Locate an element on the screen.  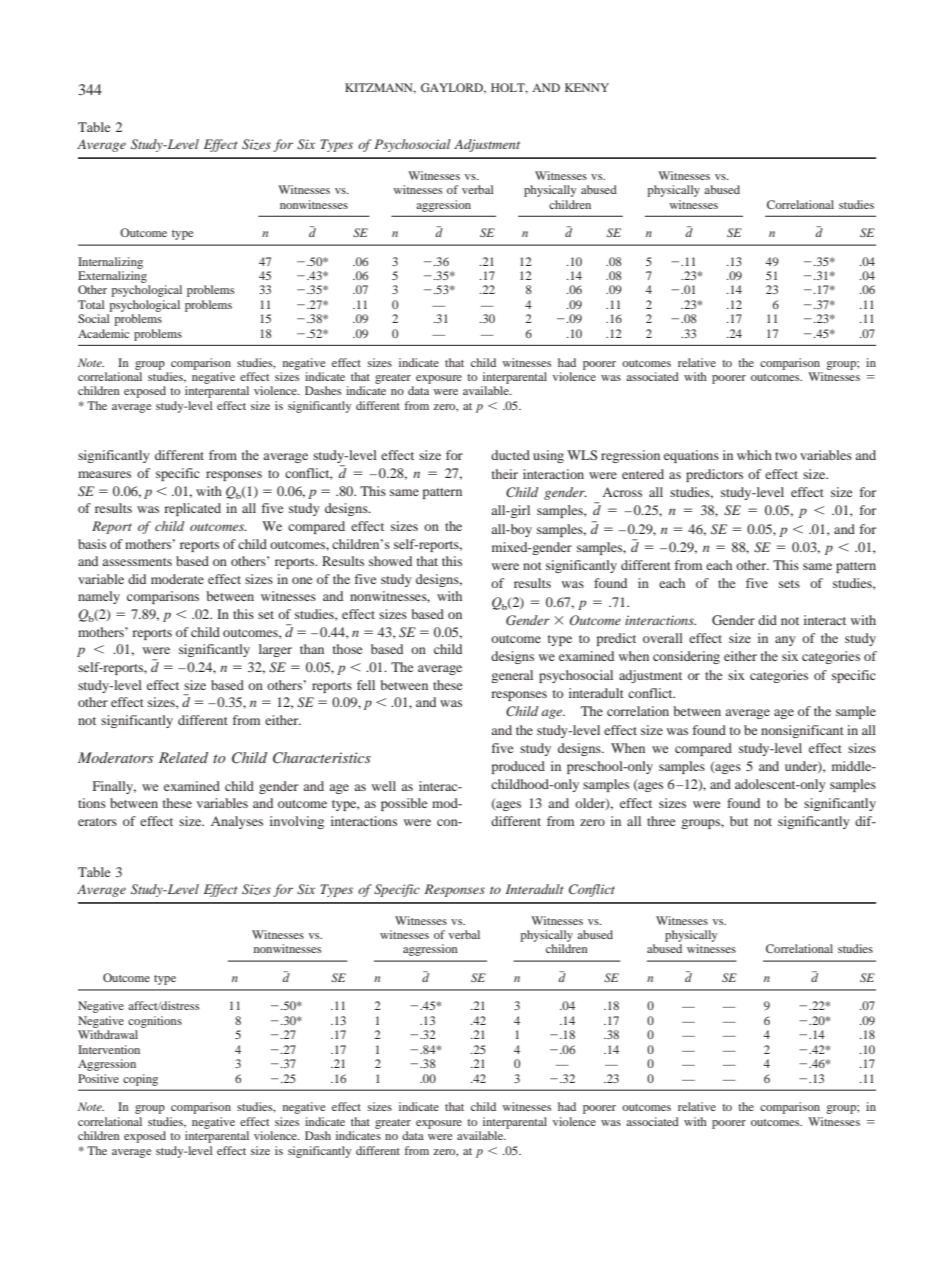
nonsignificant is located at coordinates (802, 731).
